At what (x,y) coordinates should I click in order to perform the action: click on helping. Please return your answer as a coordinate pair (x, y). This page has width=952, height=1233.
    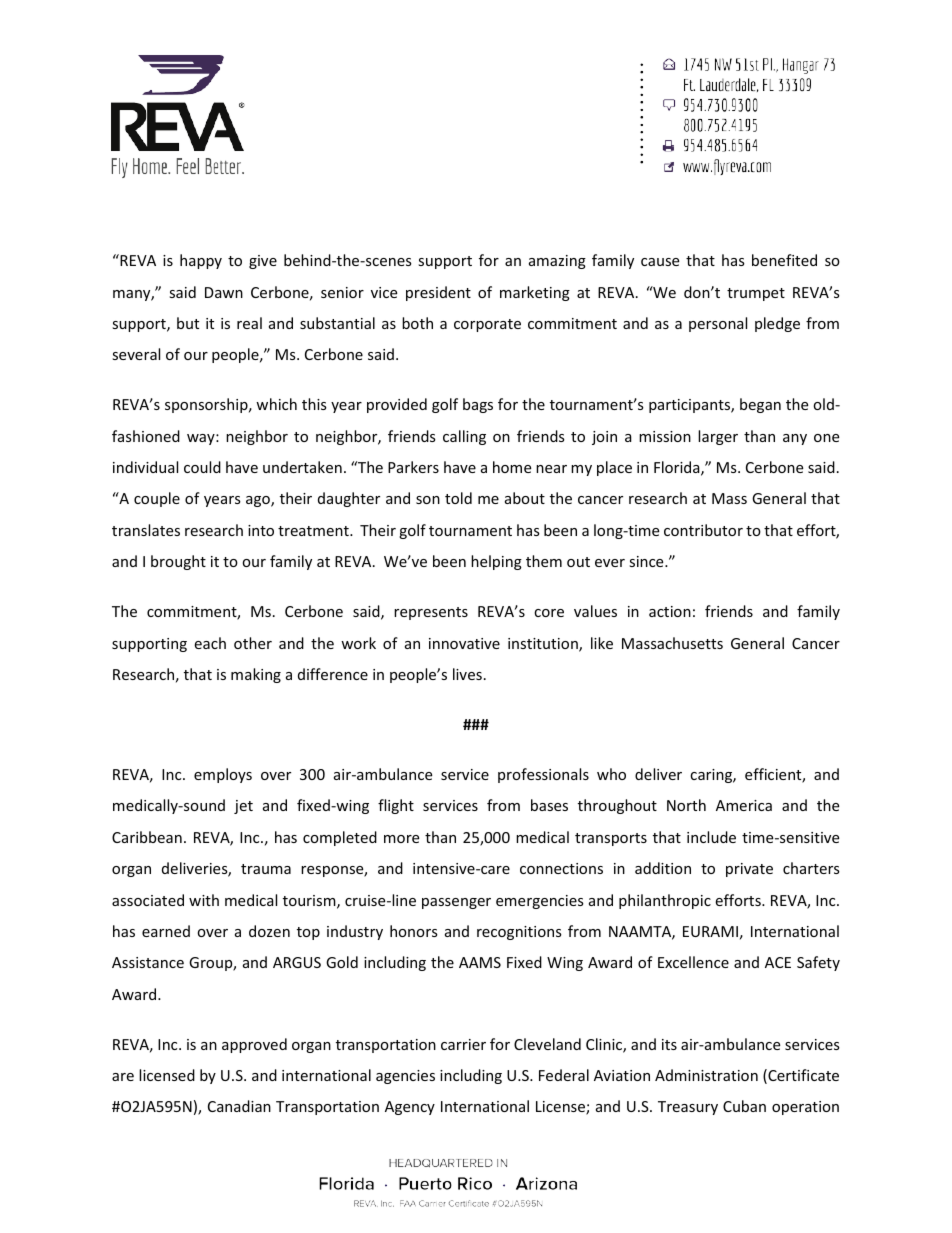
    Looking at the image, I should click on (496, 562).
